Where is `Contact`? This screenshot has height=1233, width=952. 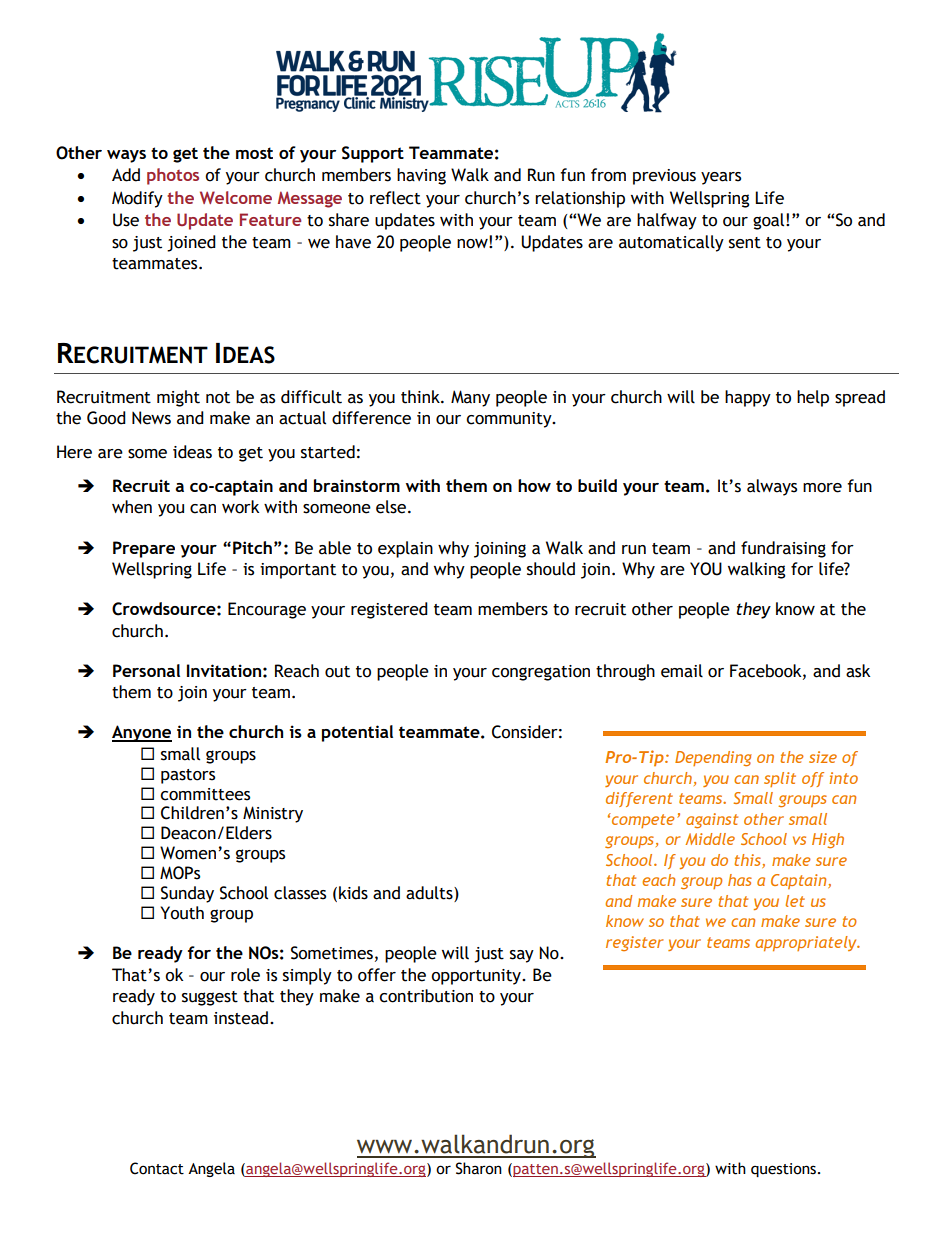
Contact is located at coordinates (157, 1168).
